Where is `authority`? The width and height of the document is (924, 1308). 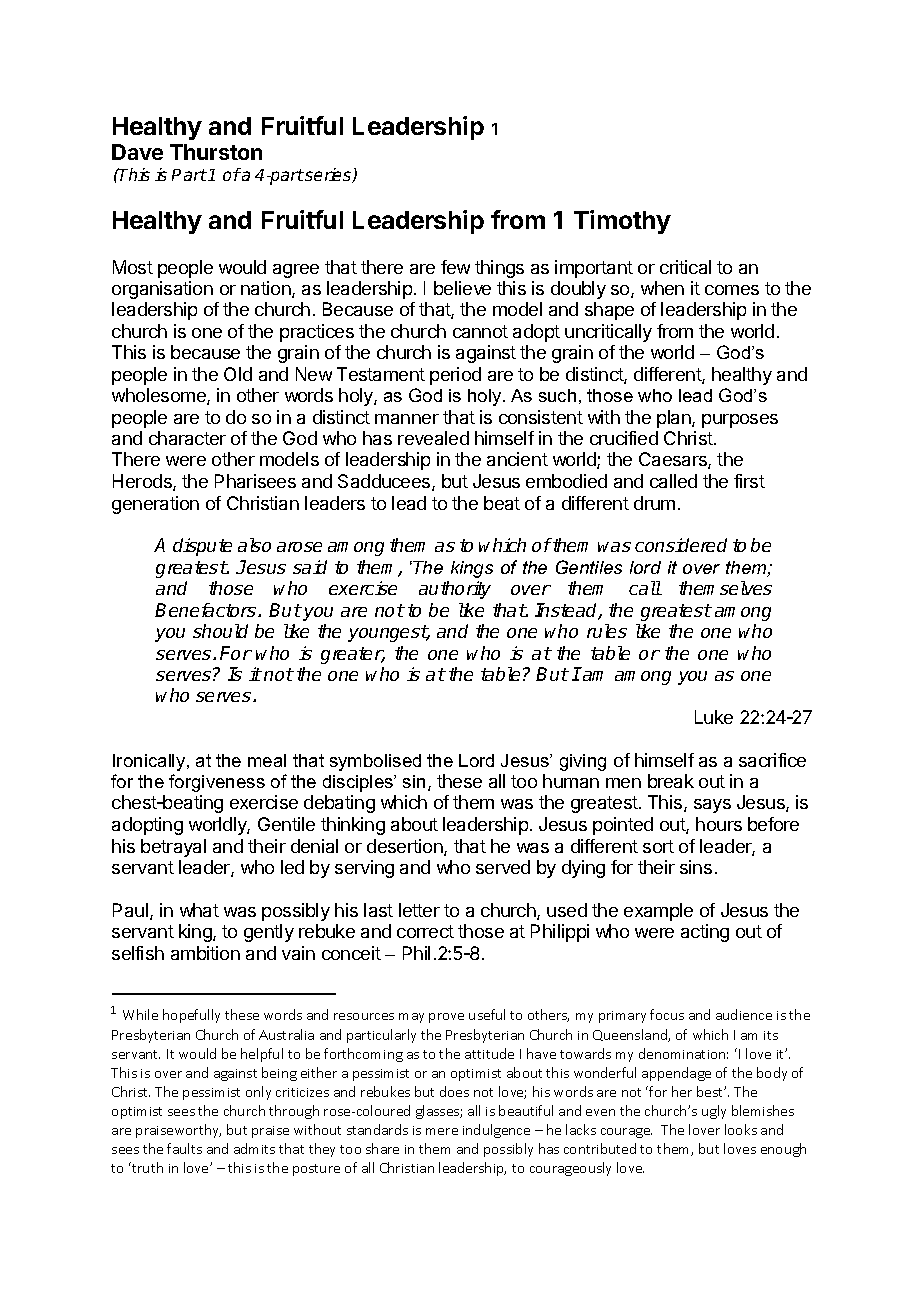
authority is located at coordinates (455, 590).
